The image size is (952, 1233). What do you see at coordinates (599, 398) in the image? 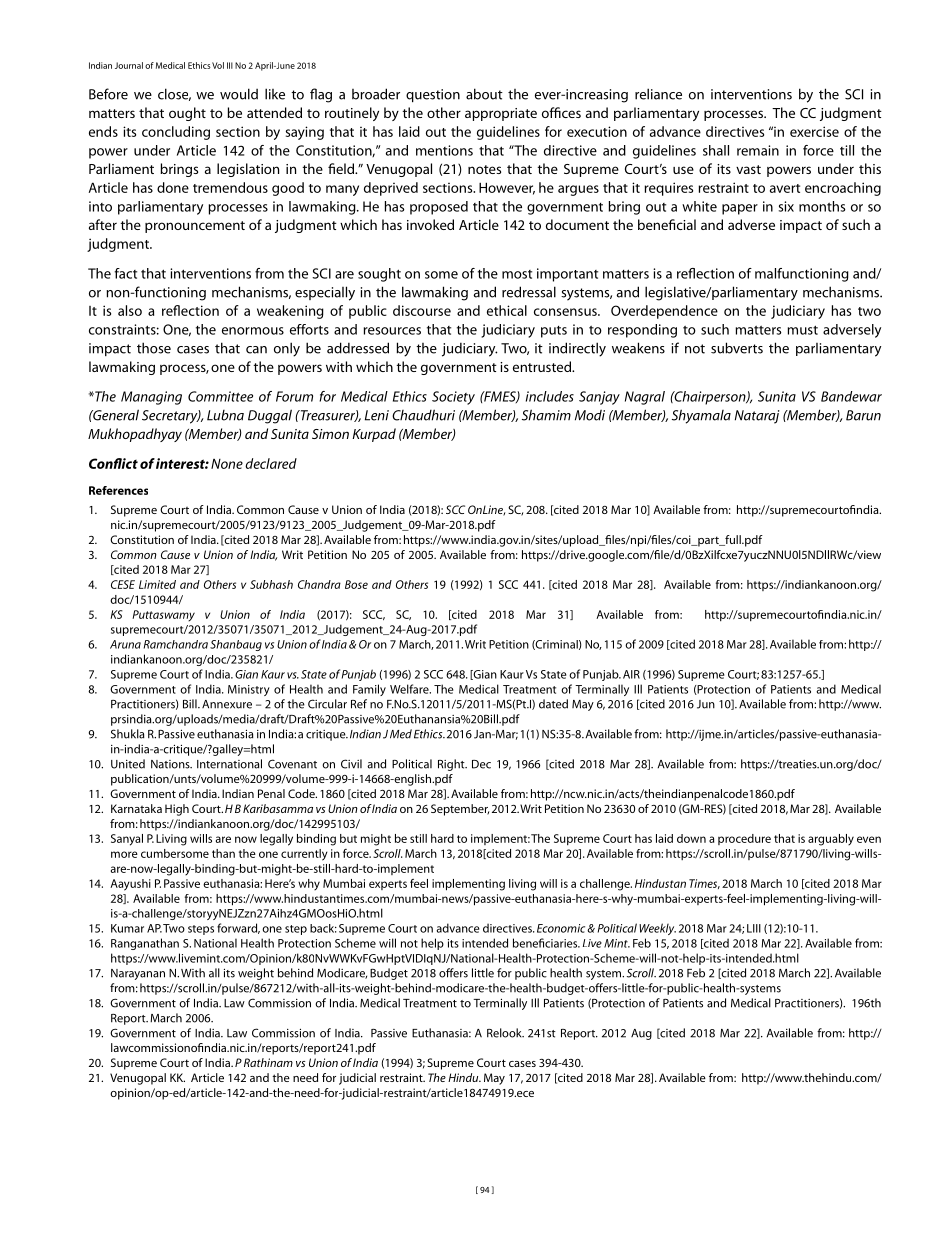
I see `Sanjay` at bounding box center [599, 398].
